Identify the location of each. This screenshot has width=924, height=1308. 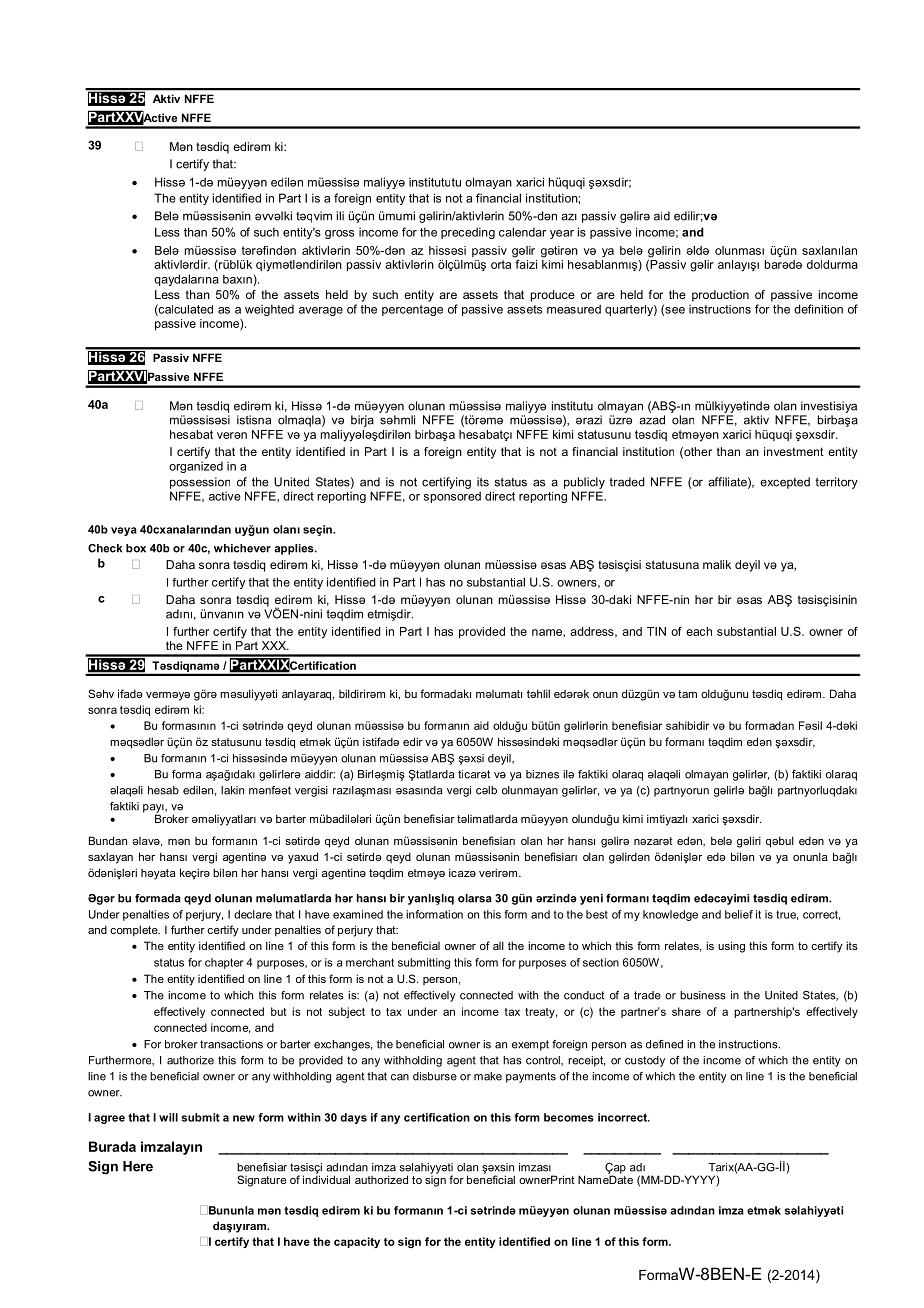
(699, 631).
